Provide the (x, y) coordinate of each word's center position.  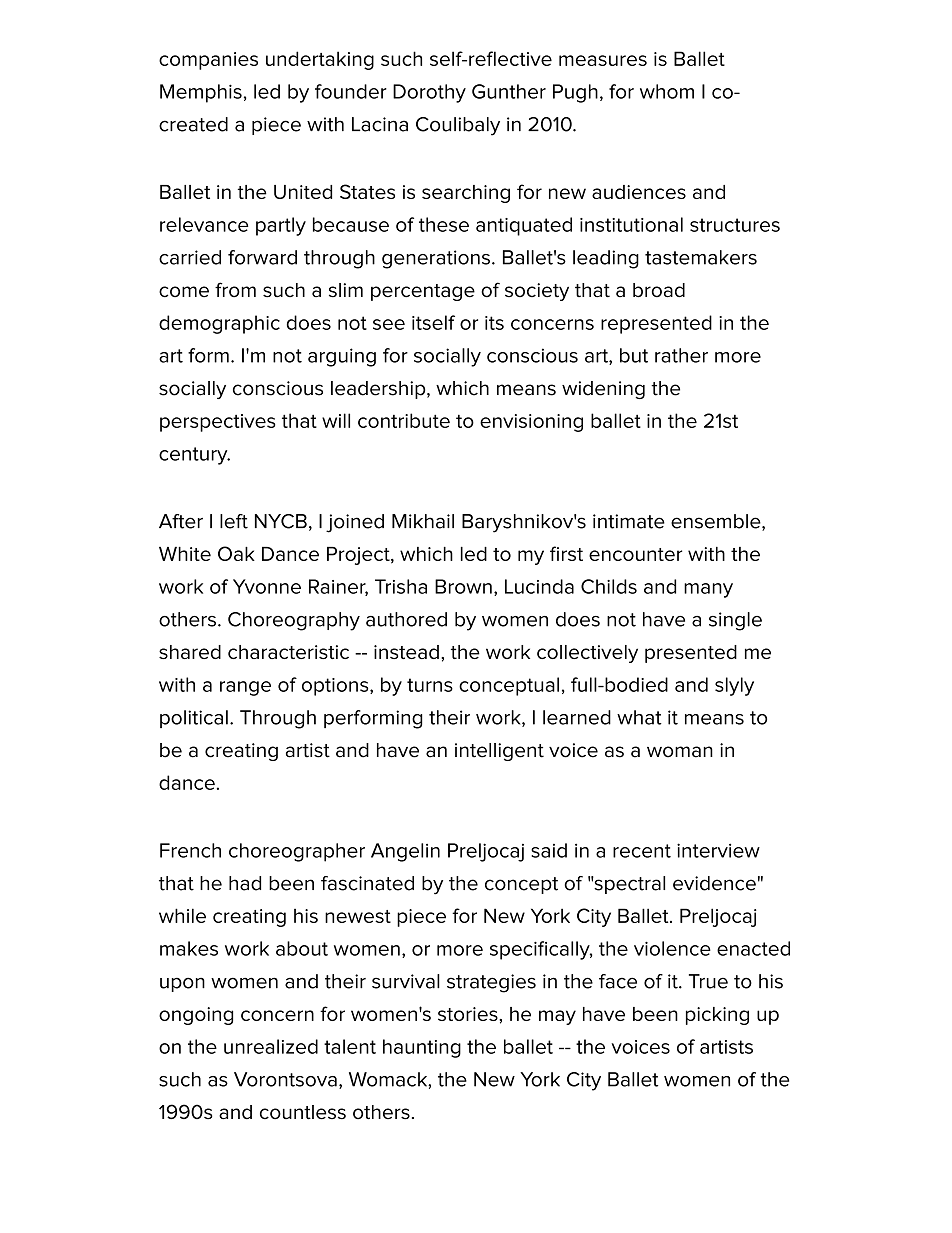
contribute (404, 420)
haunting (422, 1048)
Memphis (201, 93)
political (194, 719)
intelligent (499, 752)
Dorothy (429, 93)
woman (680, 752)
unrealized (271, 1046)
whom (667, 91)
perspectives (218, 423)
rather (681, 355)
